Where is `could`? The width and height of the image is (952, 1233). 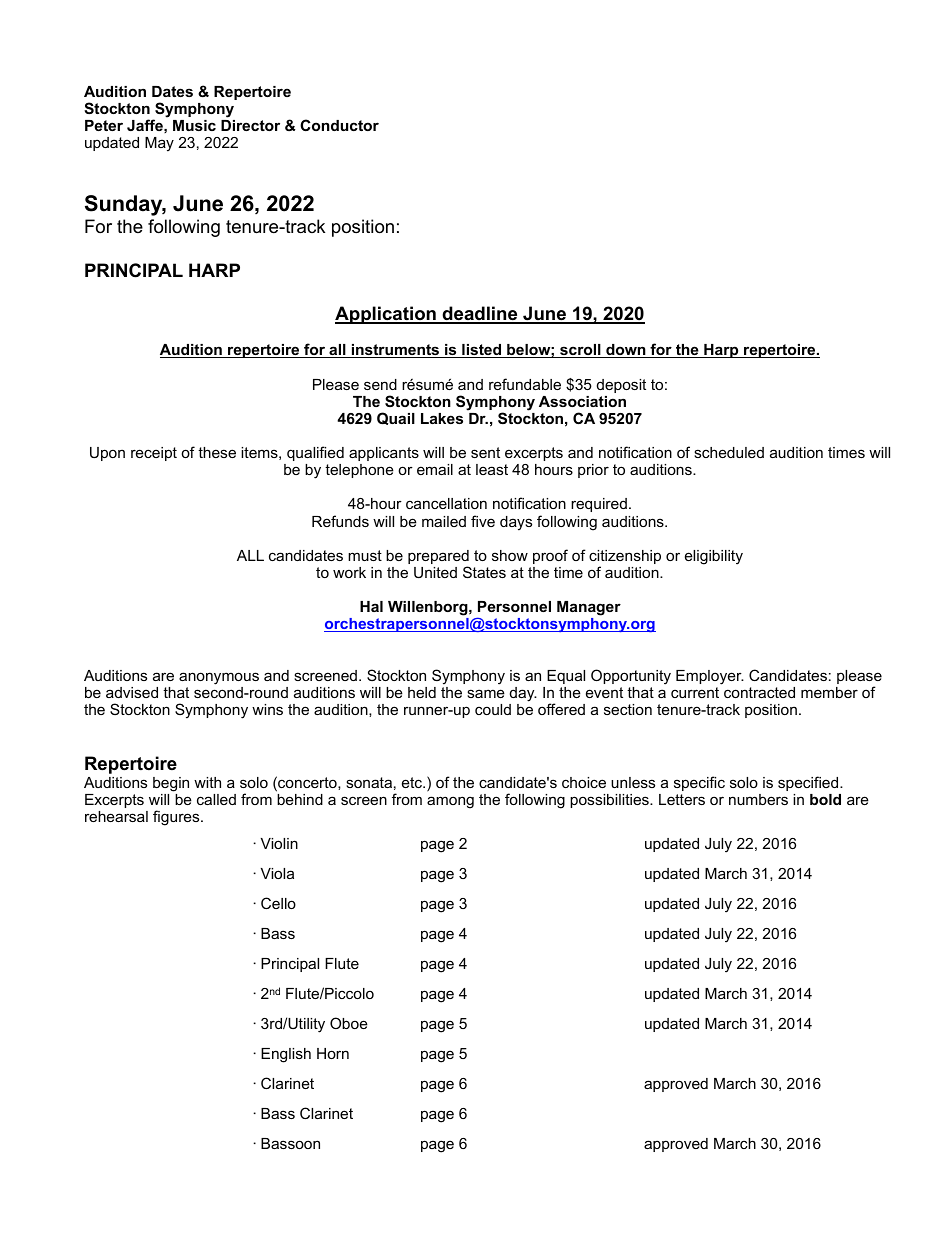 could is located at coordinates (493, 709).
